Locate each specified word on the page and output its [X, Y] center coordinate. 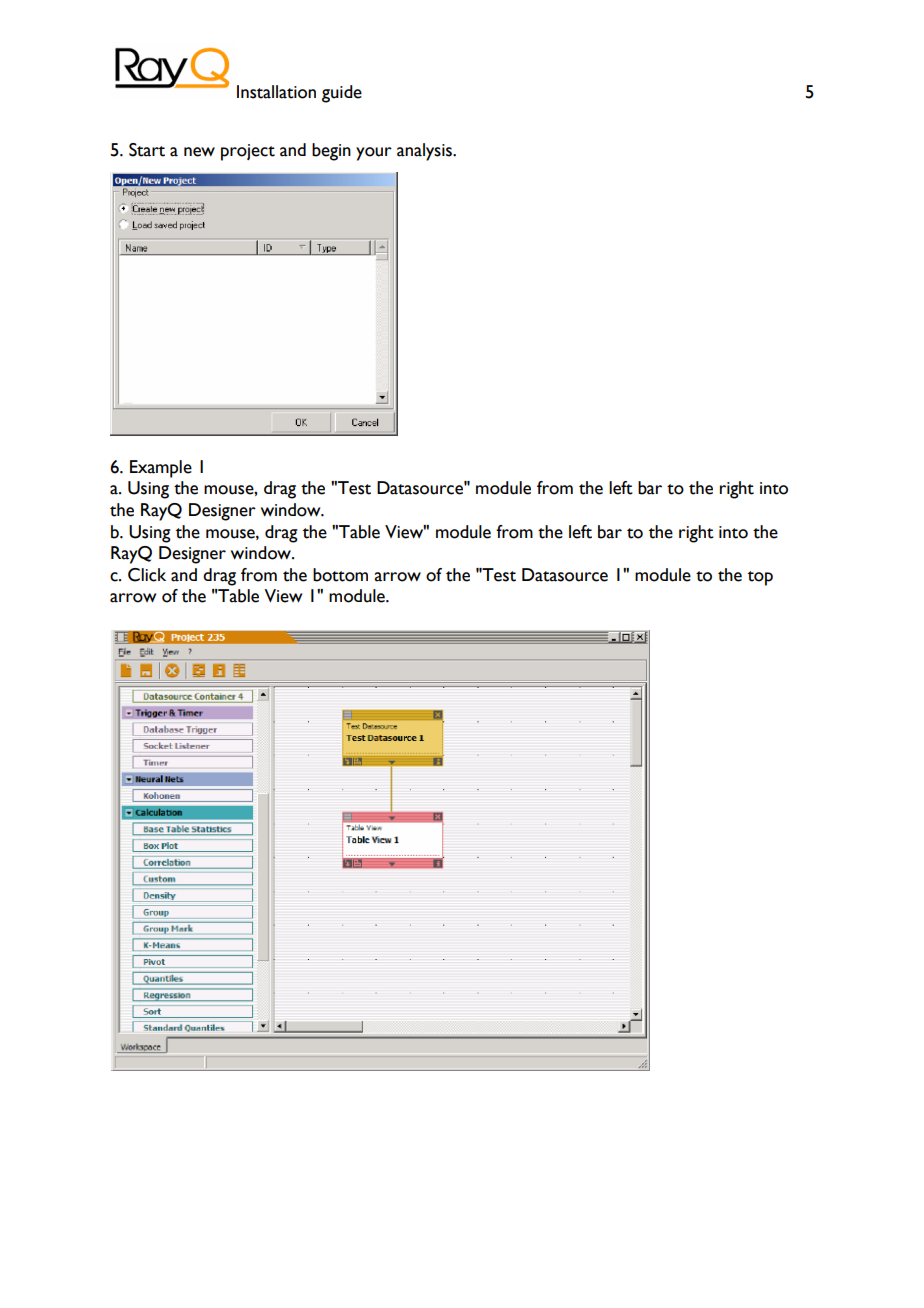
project [248, 152]
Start [147, 150]
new [199, 152]
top [760, 578]
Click [147, 575]
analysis [425, 152]
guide [342, 94]
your [374, 154]
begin [331, 152]
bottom [340, 575]
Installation [276, 92]
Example [161, 469]
